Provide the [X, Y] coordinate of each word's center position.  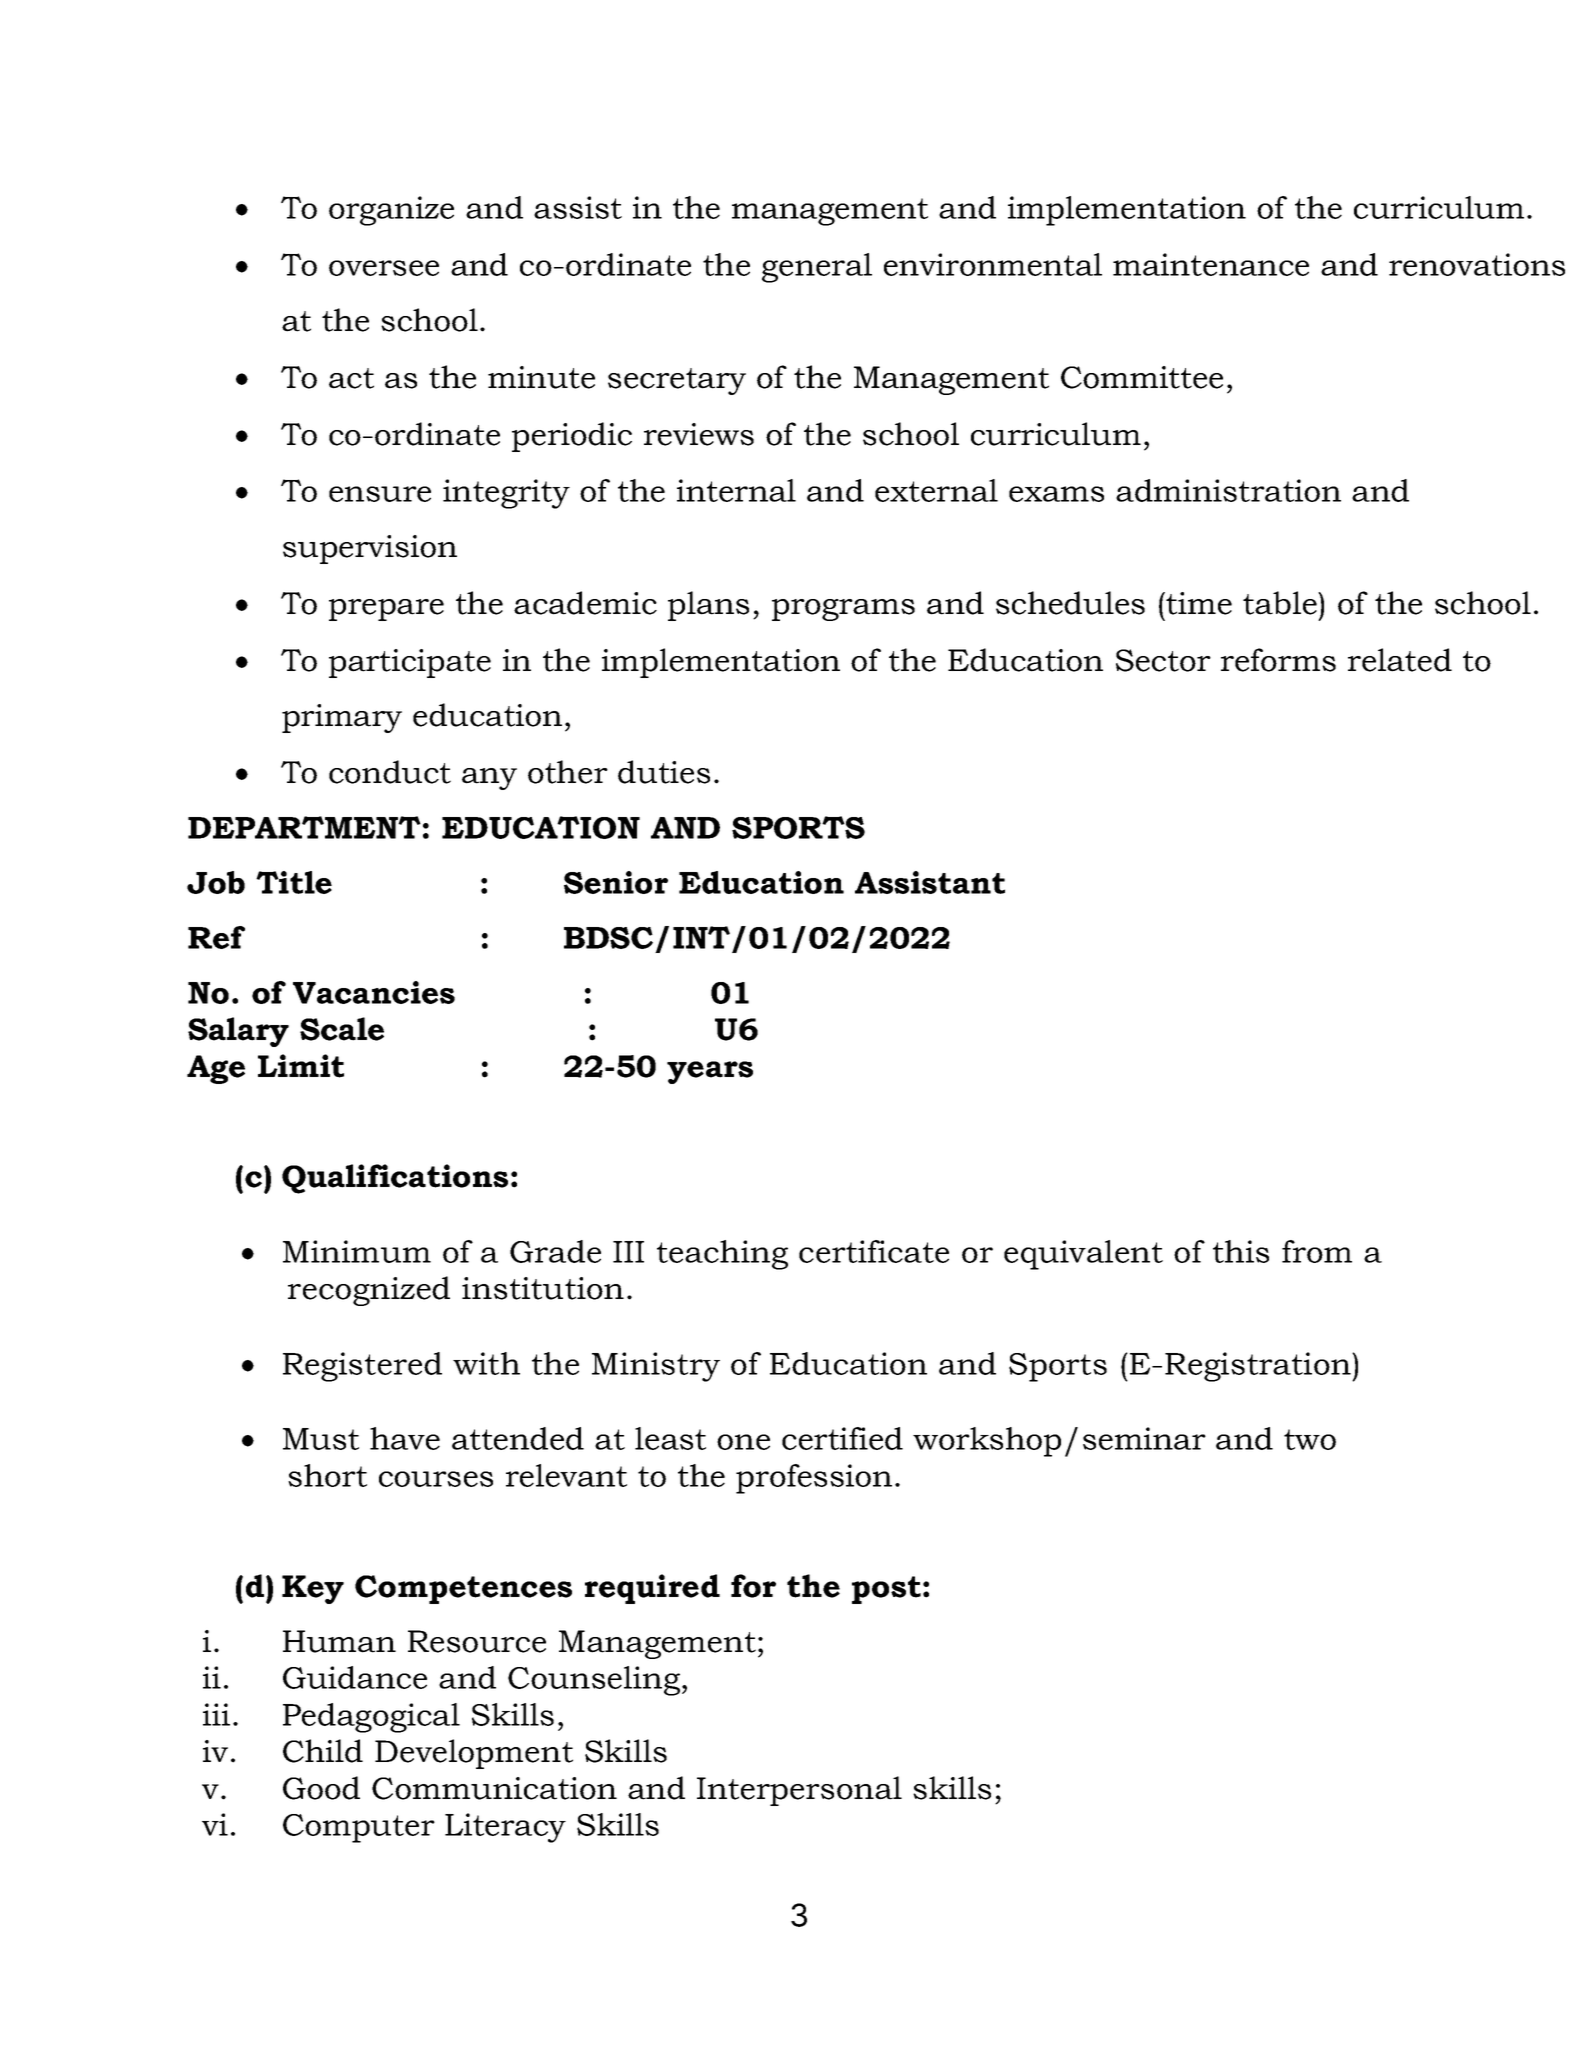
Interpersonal [799, 1791]
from [1317, 1251]
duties [664, 772]
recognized [369, 1291]
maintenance [1211, 264]
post [886, 1590]
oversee [384, 268]
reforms [1278, 660]
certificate [874, 1251]
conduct [390, 772]
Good [321, 1788]
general [817, 268]
